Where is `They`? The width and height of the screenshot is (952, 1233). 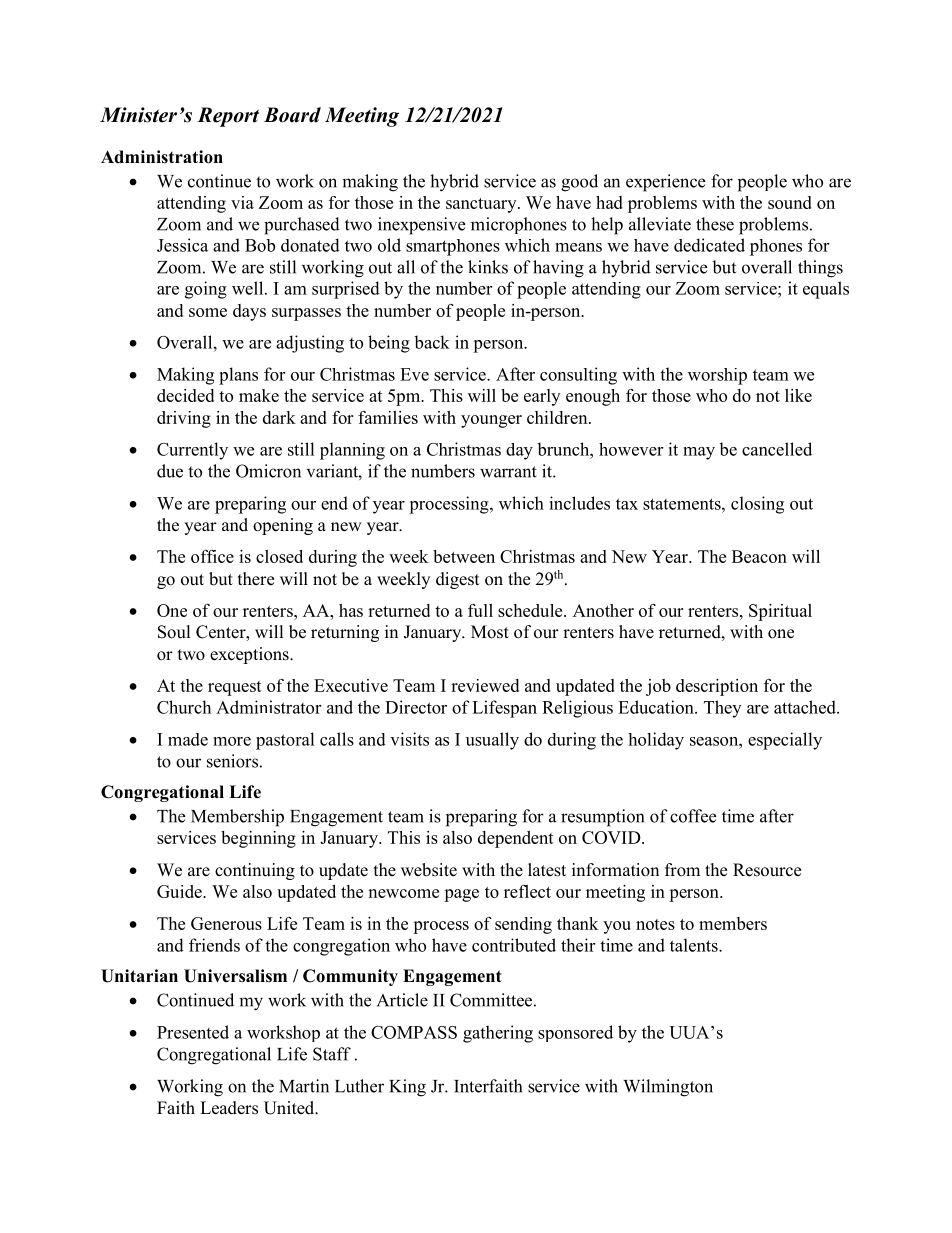
They is located at coordinates (722, 709).
